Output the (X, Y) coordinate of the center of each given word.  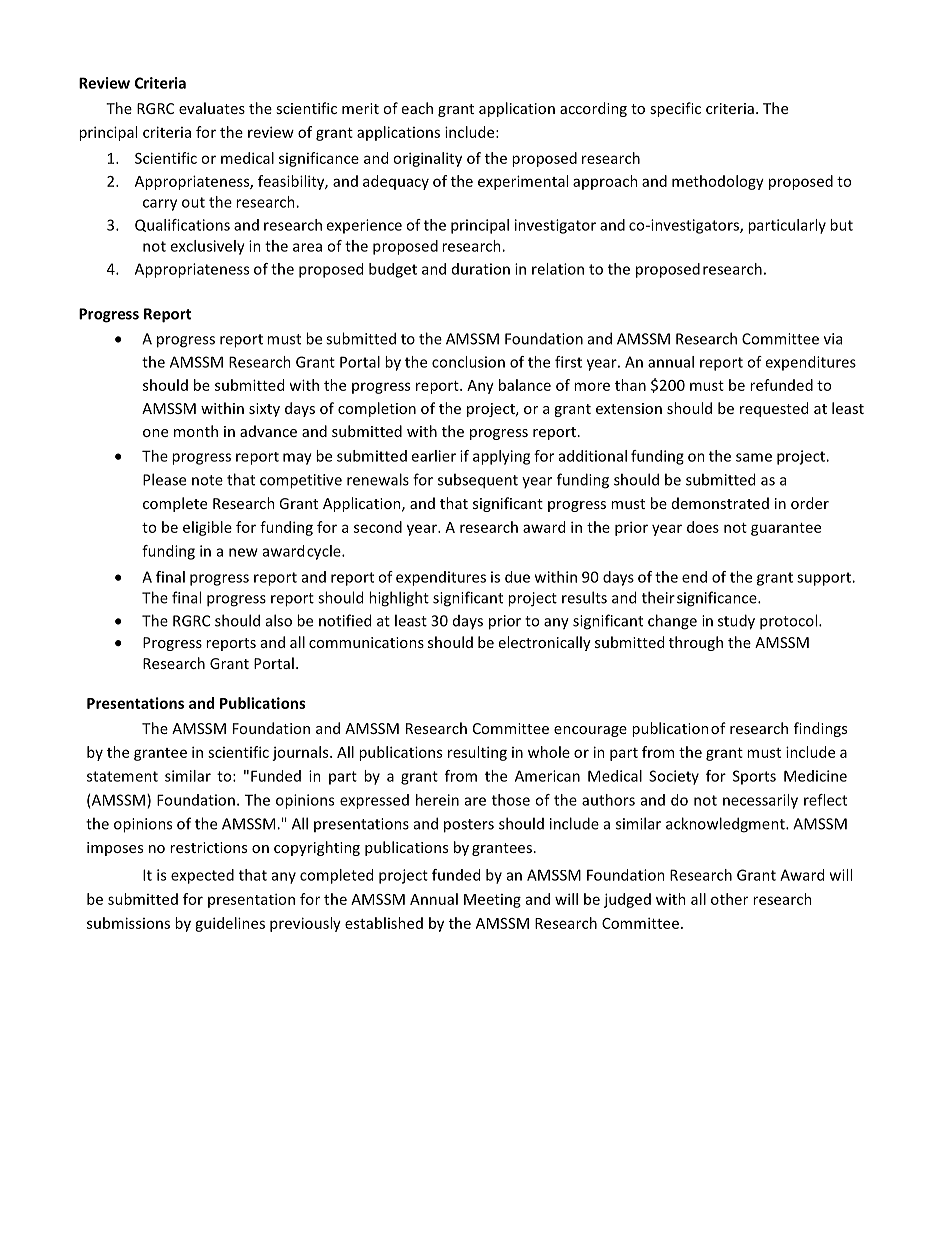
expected (202, 876)
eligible (207, 528)
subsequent (478, 481)
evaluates (212, 108)
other (729, 899)
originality (427, 159)
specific (675, 109)
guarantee (786, 529)
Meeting (492, 901)
